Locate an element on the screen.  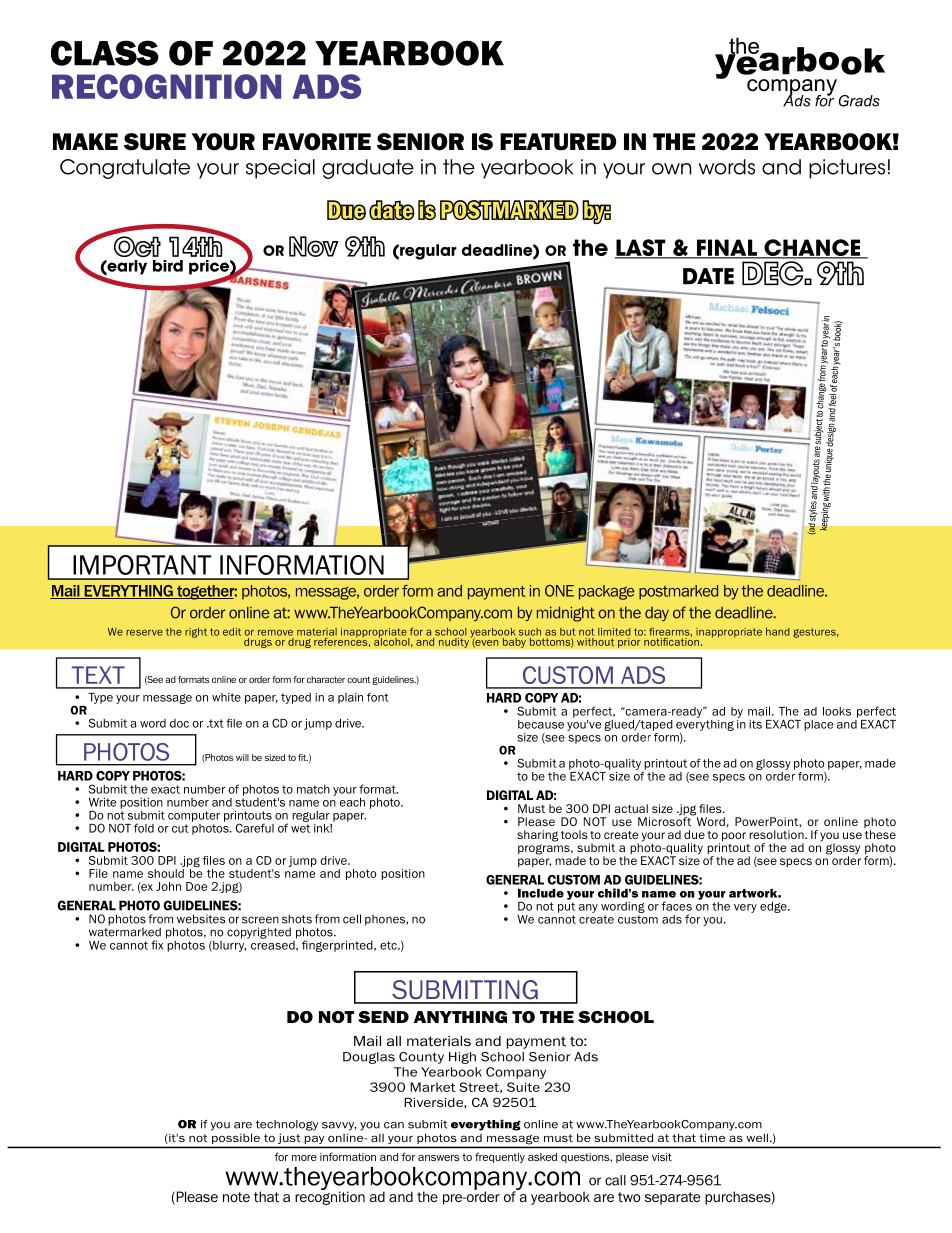
resolution is located at coordinates (777, 834).
